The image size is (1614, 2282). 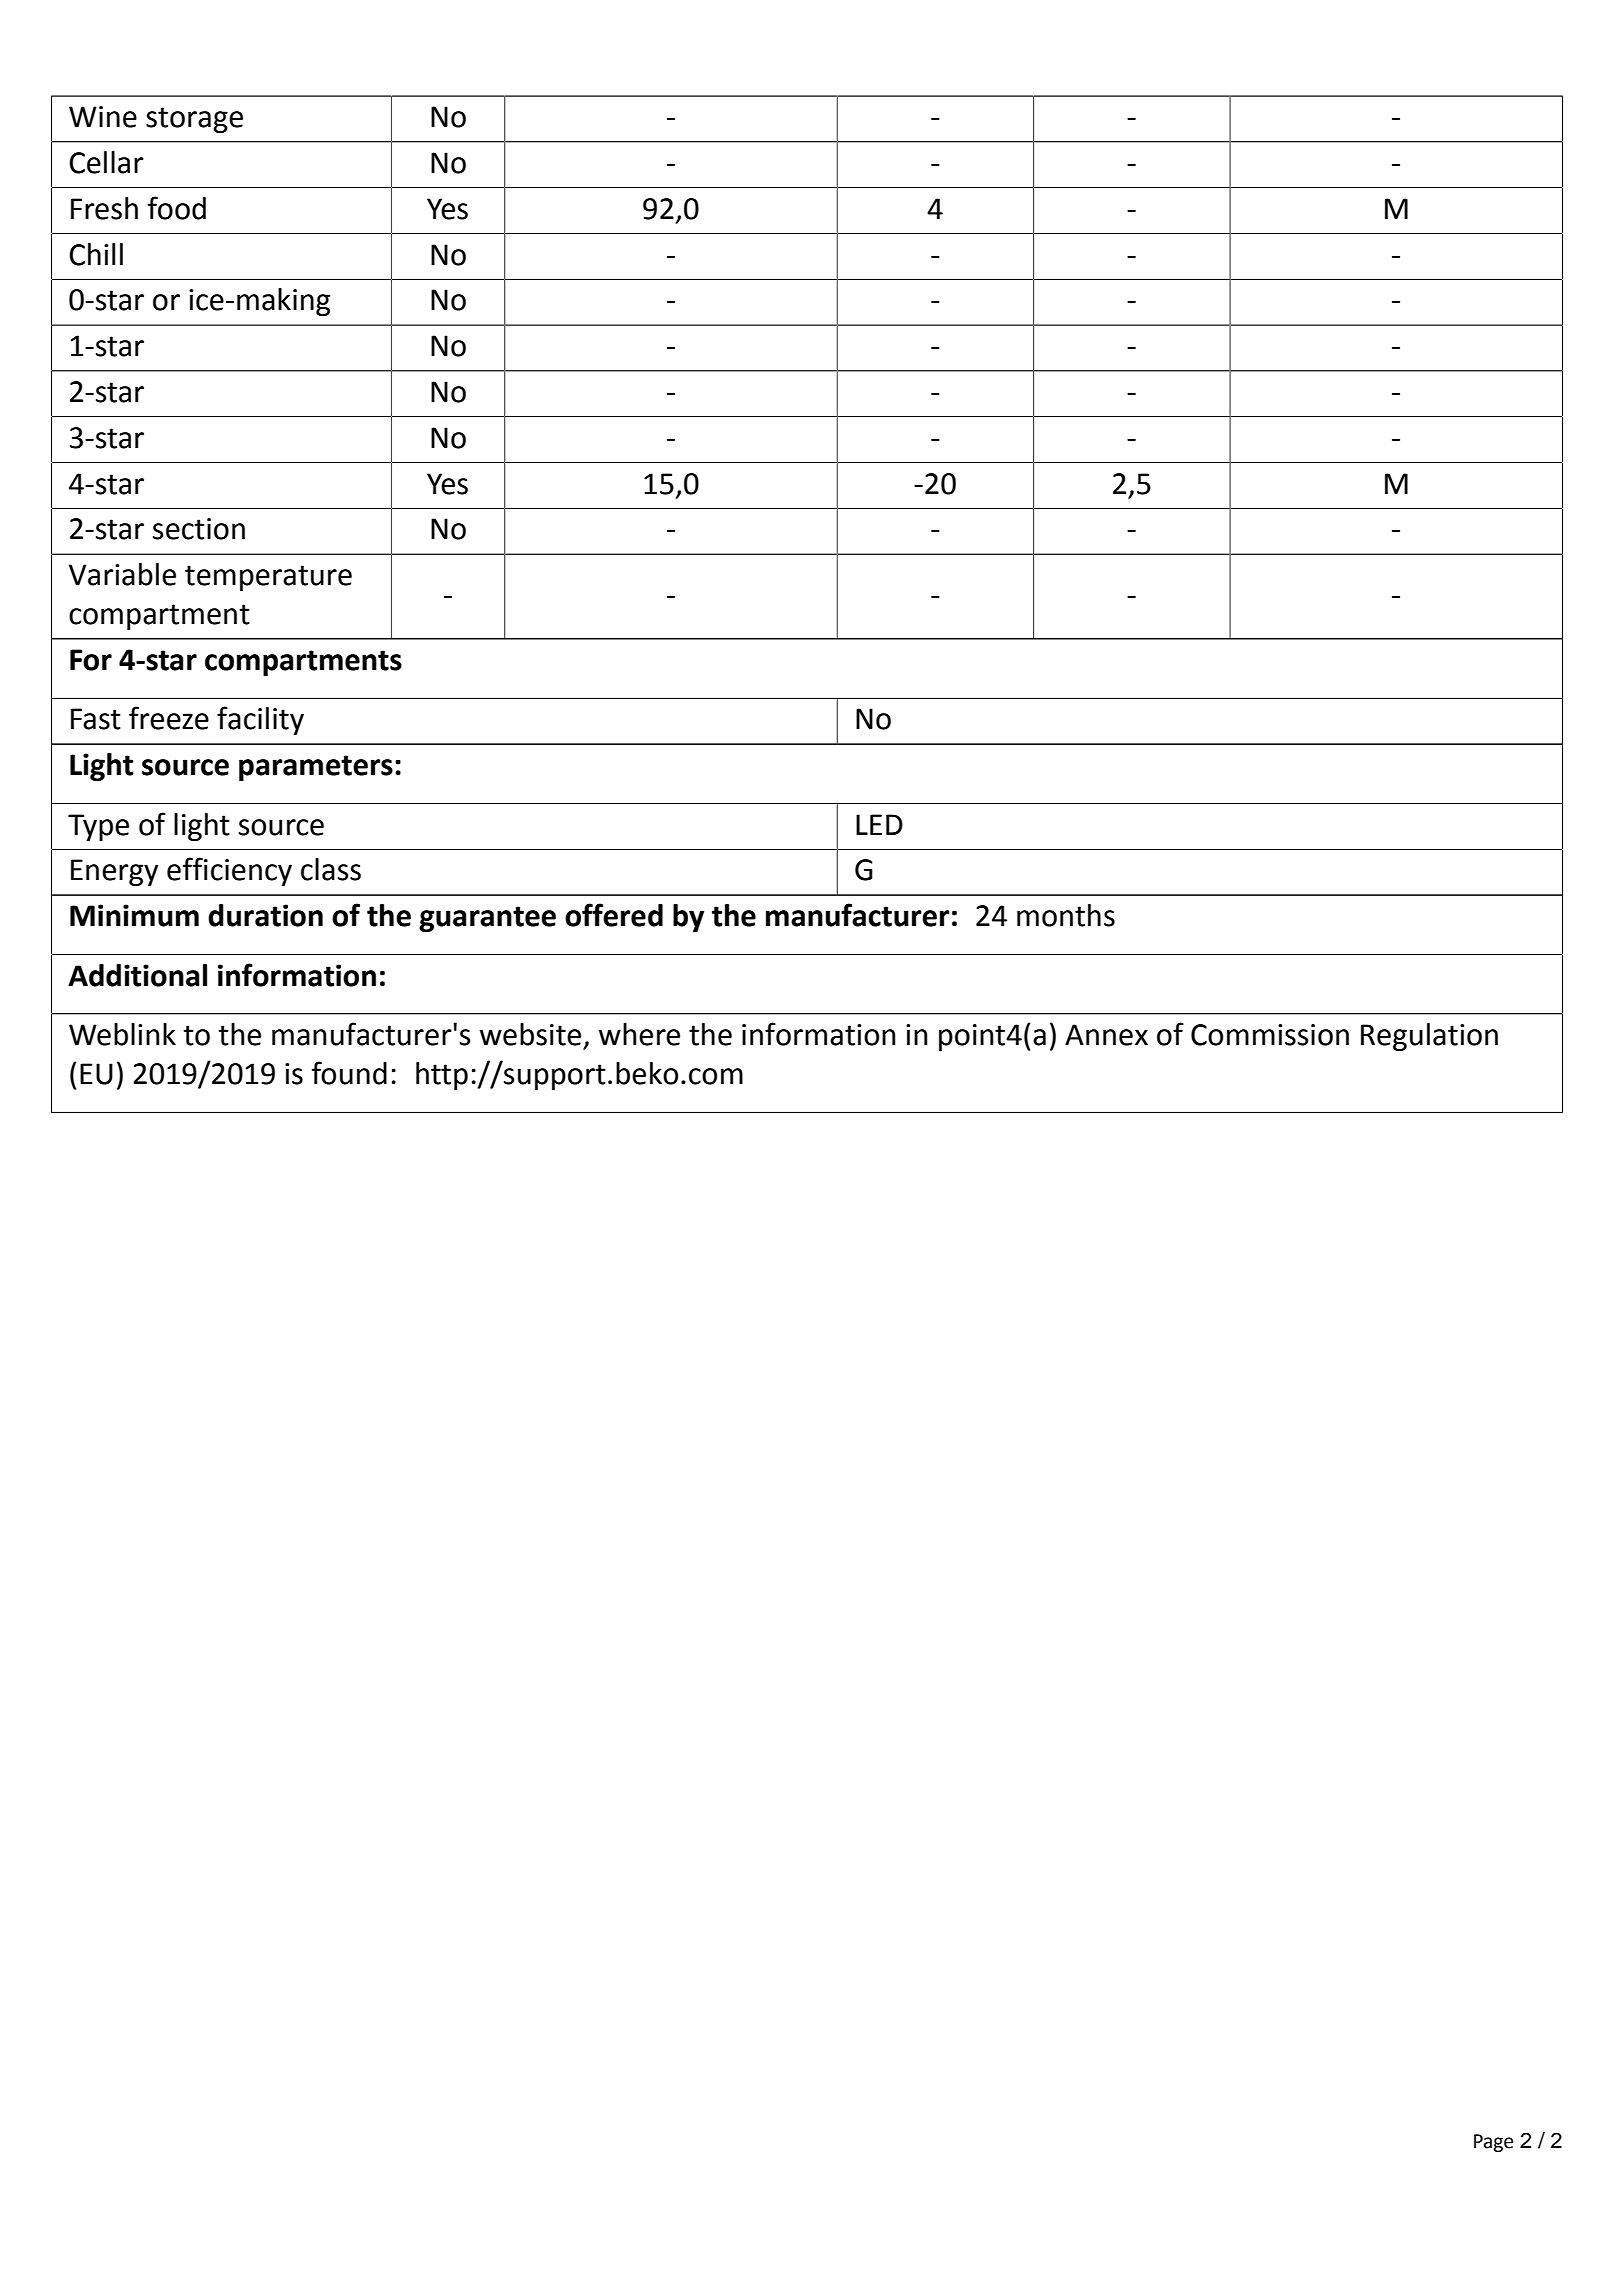 I want to click on offered, so click(x=614, y=915).
